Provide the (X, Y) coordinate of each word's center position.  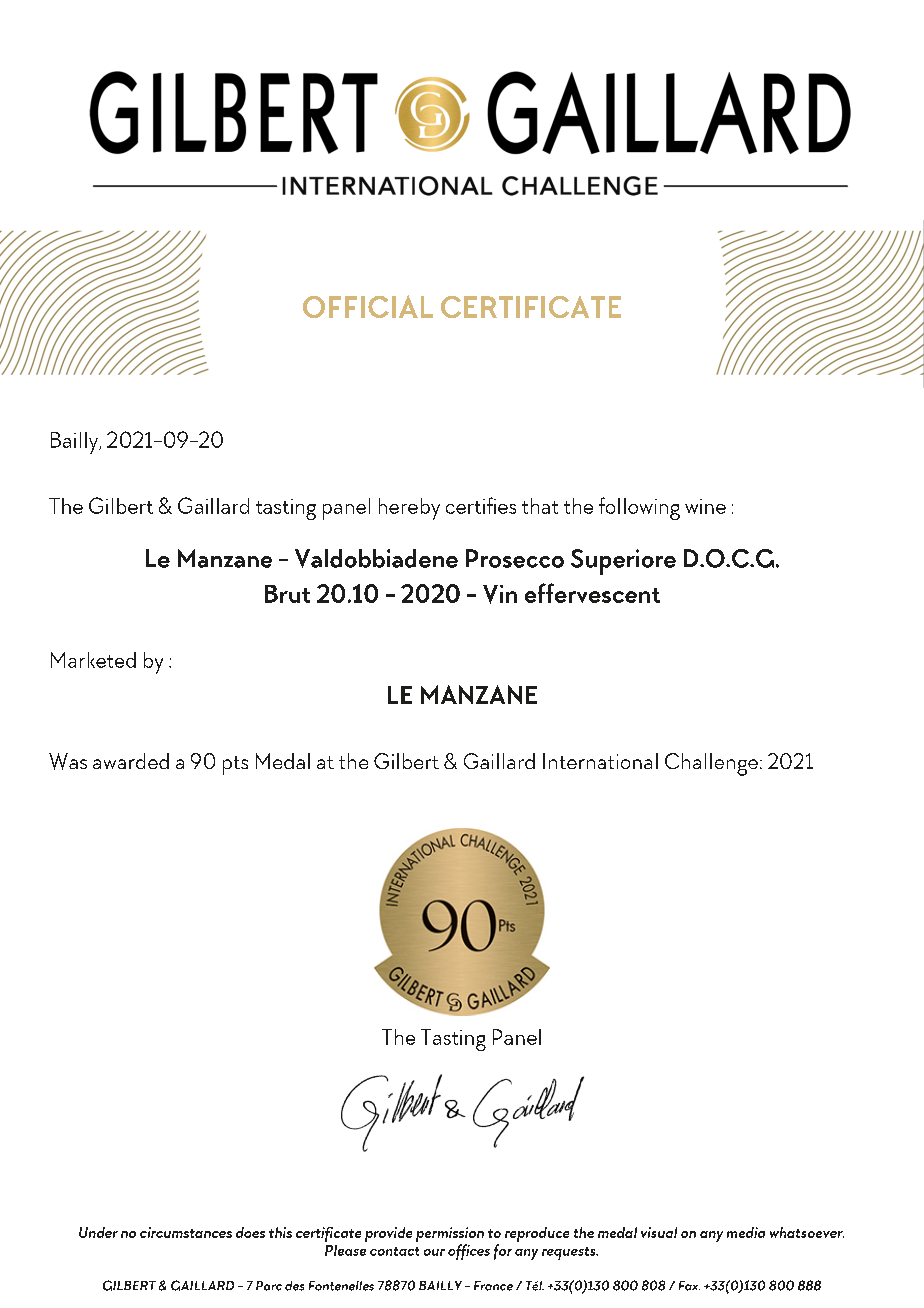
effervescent (592, 593)
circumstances (186, 1232)
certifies (481, 505)
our (434, 1252)
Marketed (93, 660)
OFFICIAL (368, 306)
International (600, 761)
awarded (131, 761)
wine (705, 506)
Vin (500, 594)
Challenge (713, 764)
